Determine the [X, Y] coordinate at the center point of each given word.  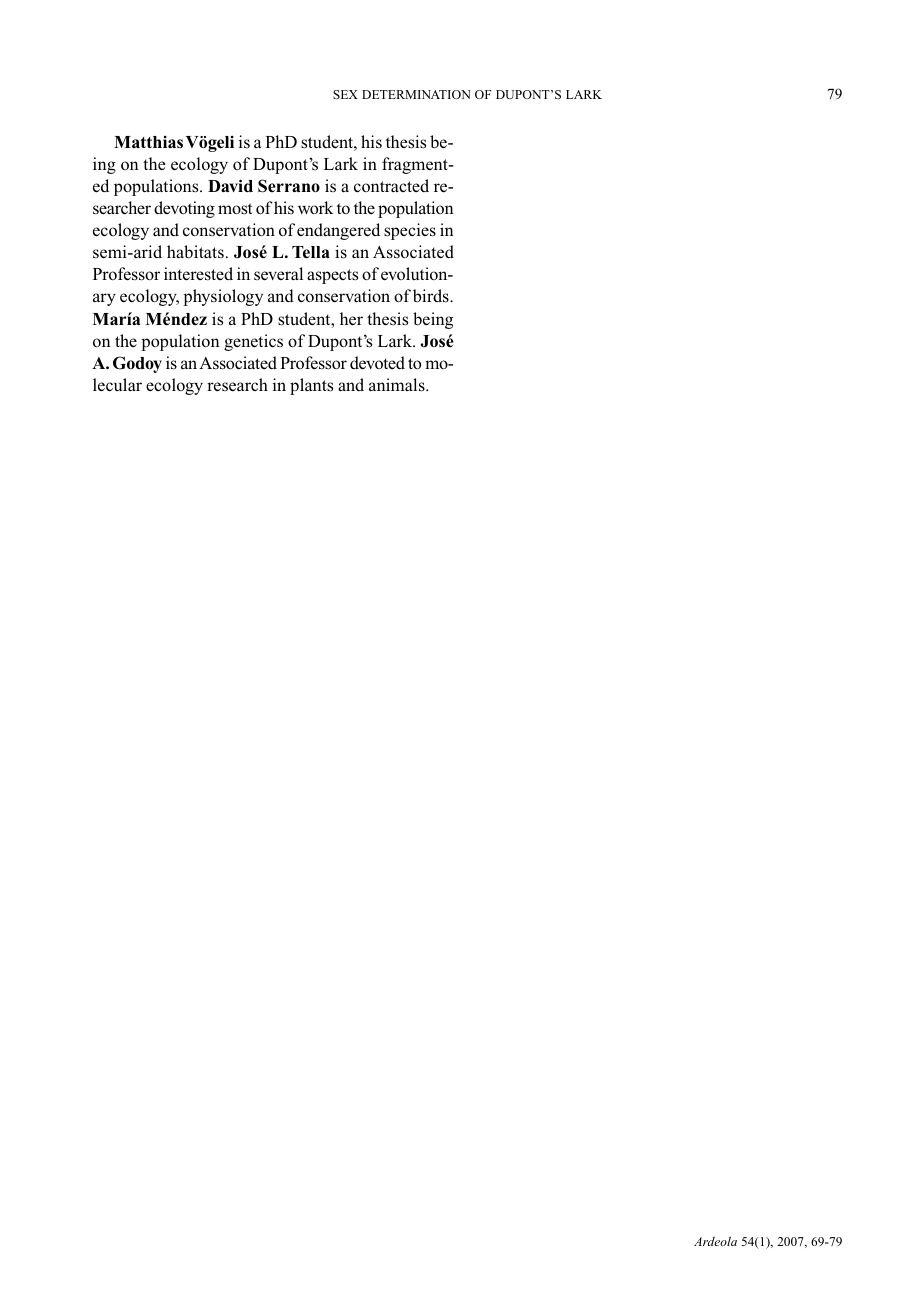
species [410, 231]
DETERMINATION [416, 94]
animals [398, 385]
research [237, 385]
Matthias [148, 142]
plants [311, 386]
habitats [195, 252]
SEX [345, 94]
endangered [338, 231]
